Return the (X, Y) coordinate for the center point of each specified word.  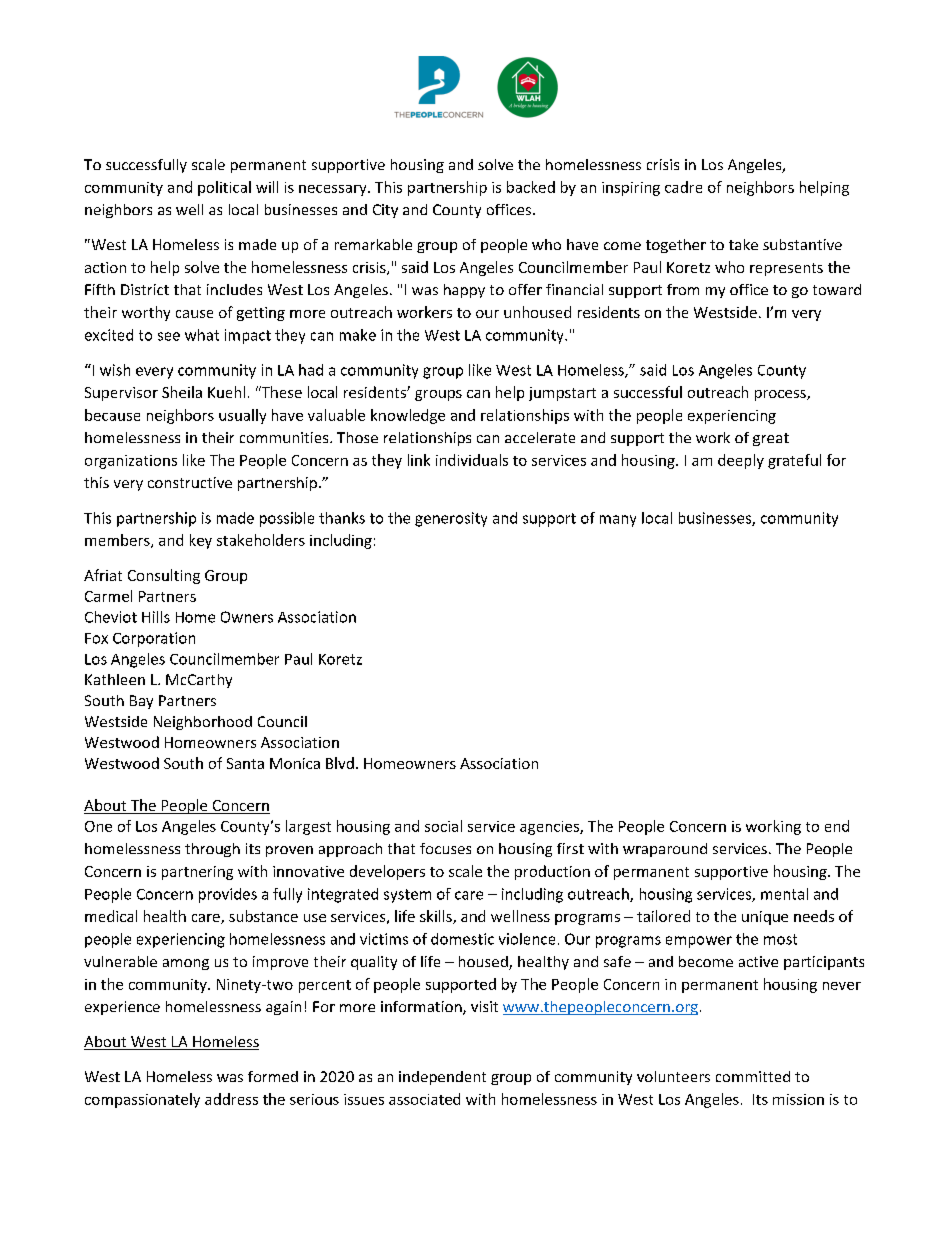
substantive (802, 244)
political (224, 188)
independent (442, 1078)
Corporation (154, 639)
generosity (451, 519)
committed (753, 1076)
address (231, 1099)
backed (531, 187)
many (618, 521)
